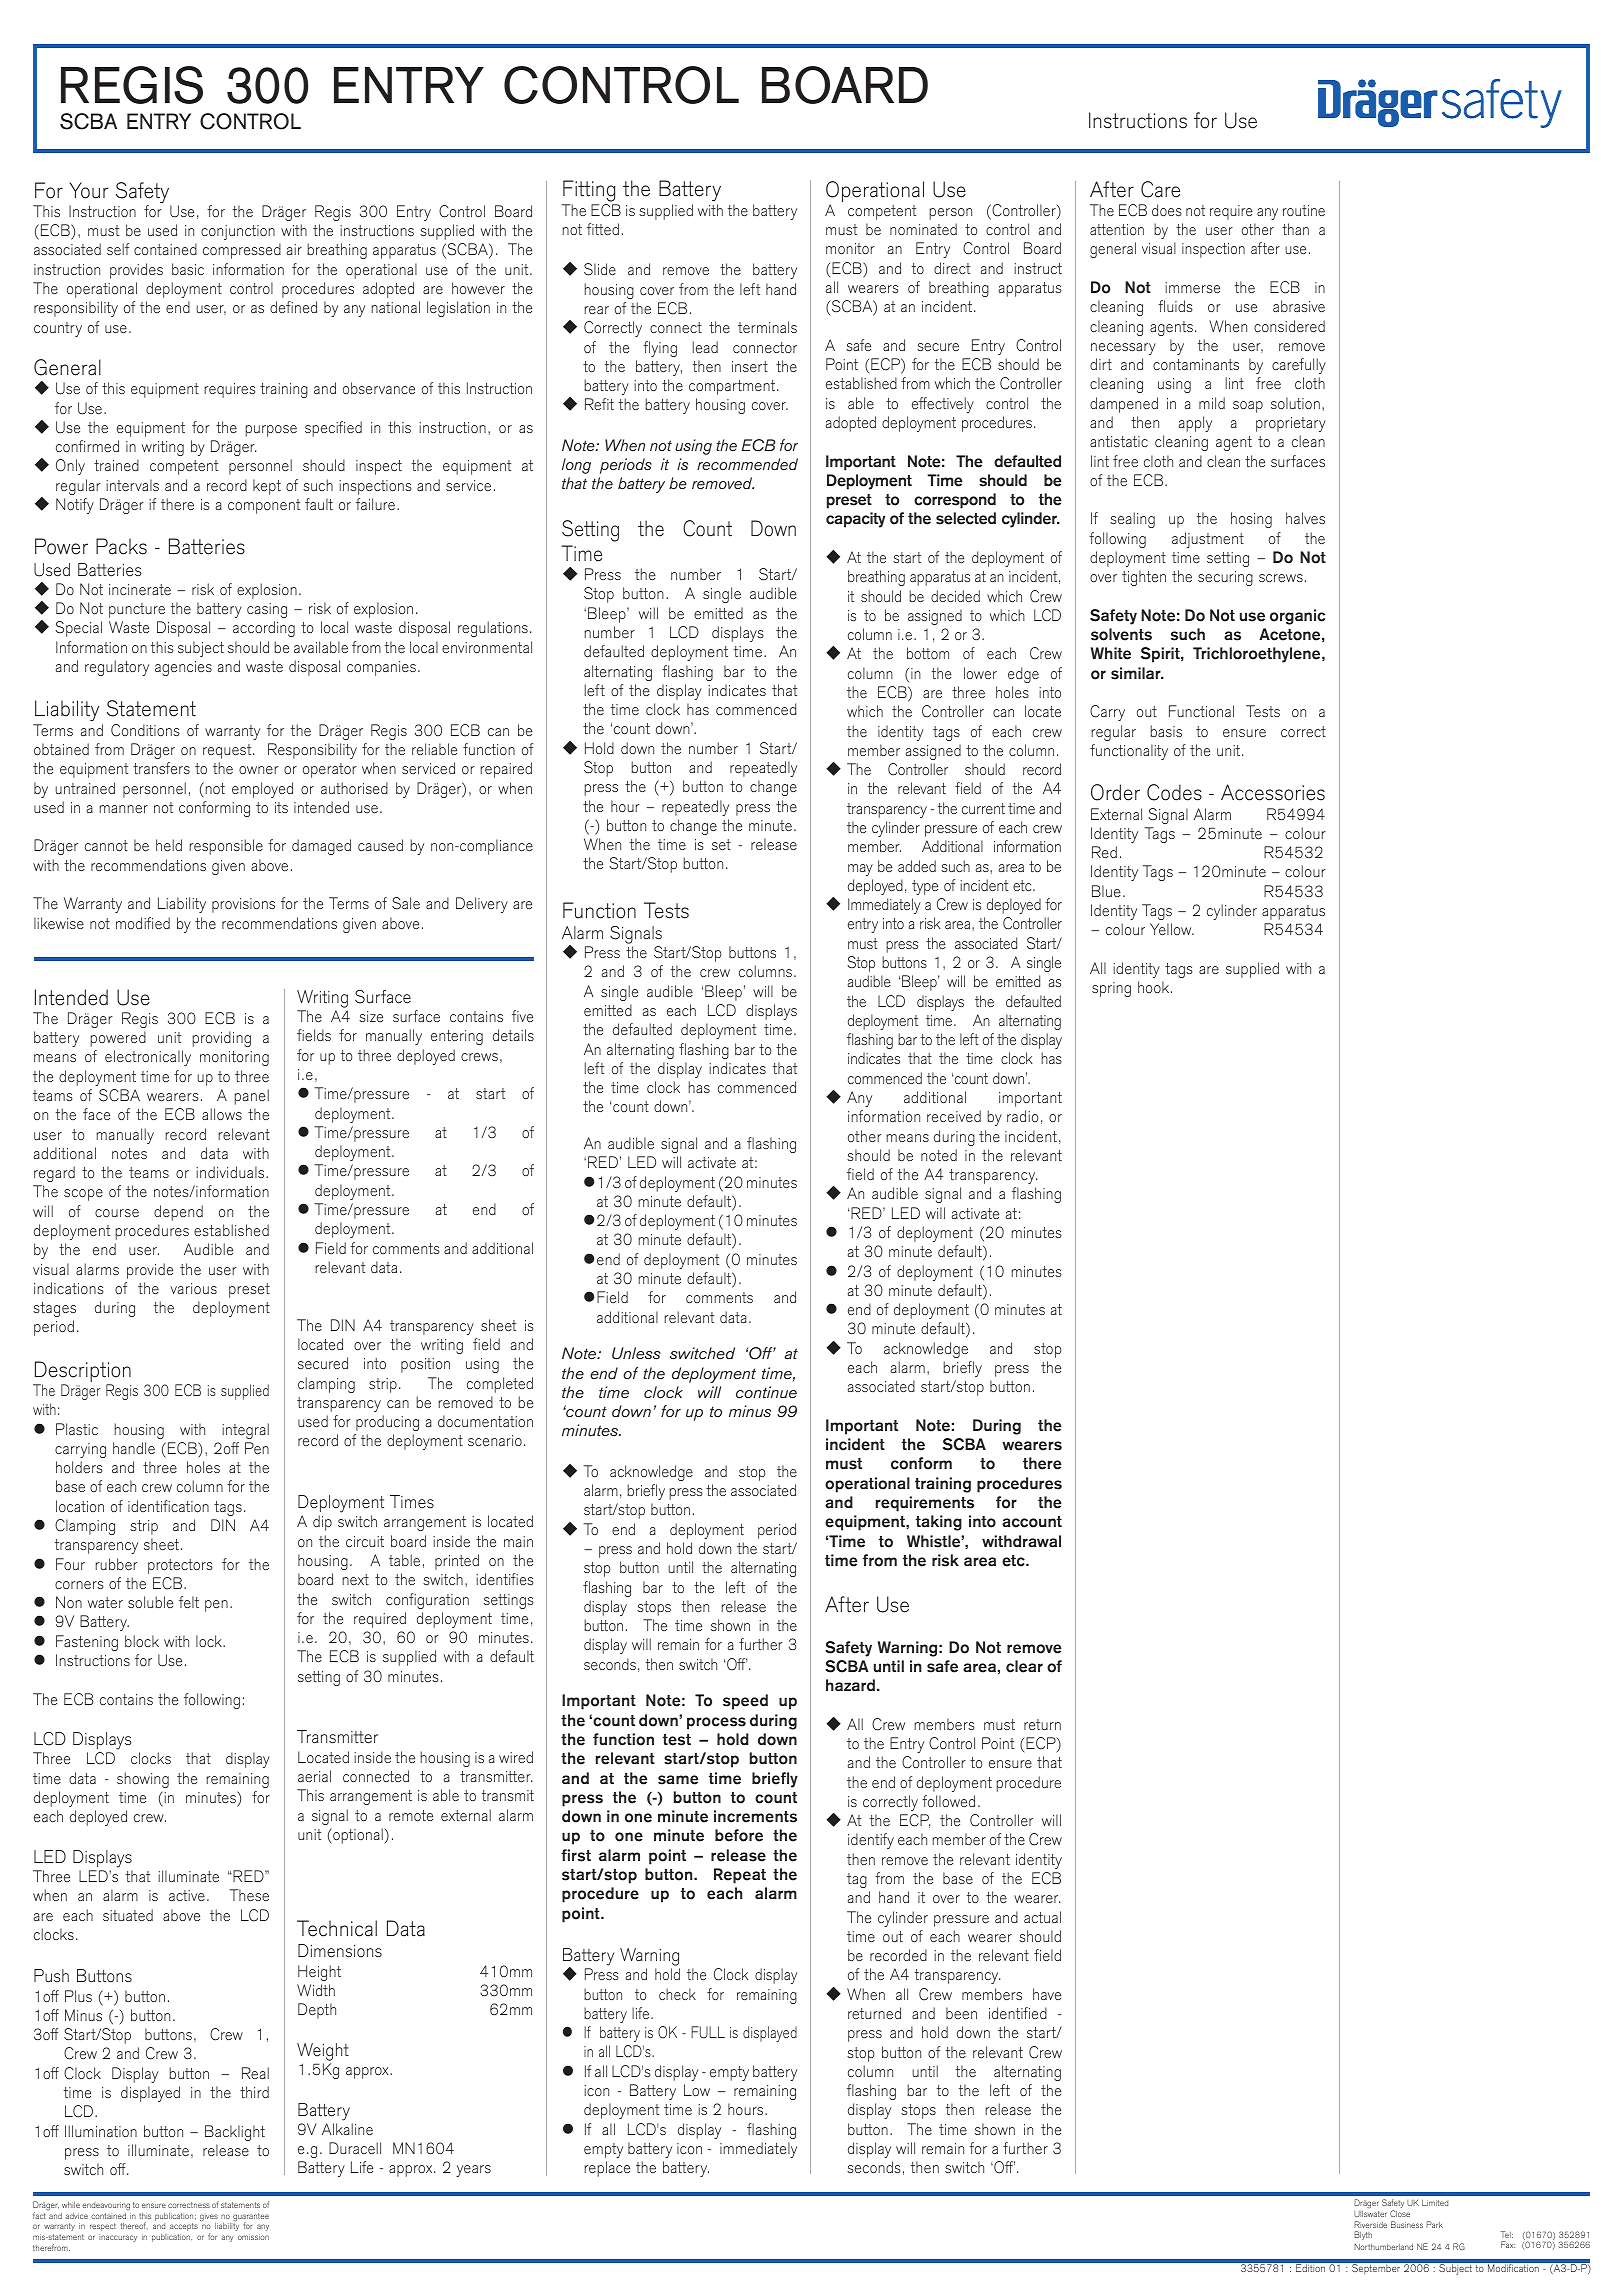  What do you see at coordinates (928, 653) in the screenshot?
I see `bottom` at bounding box center [928, 653].
